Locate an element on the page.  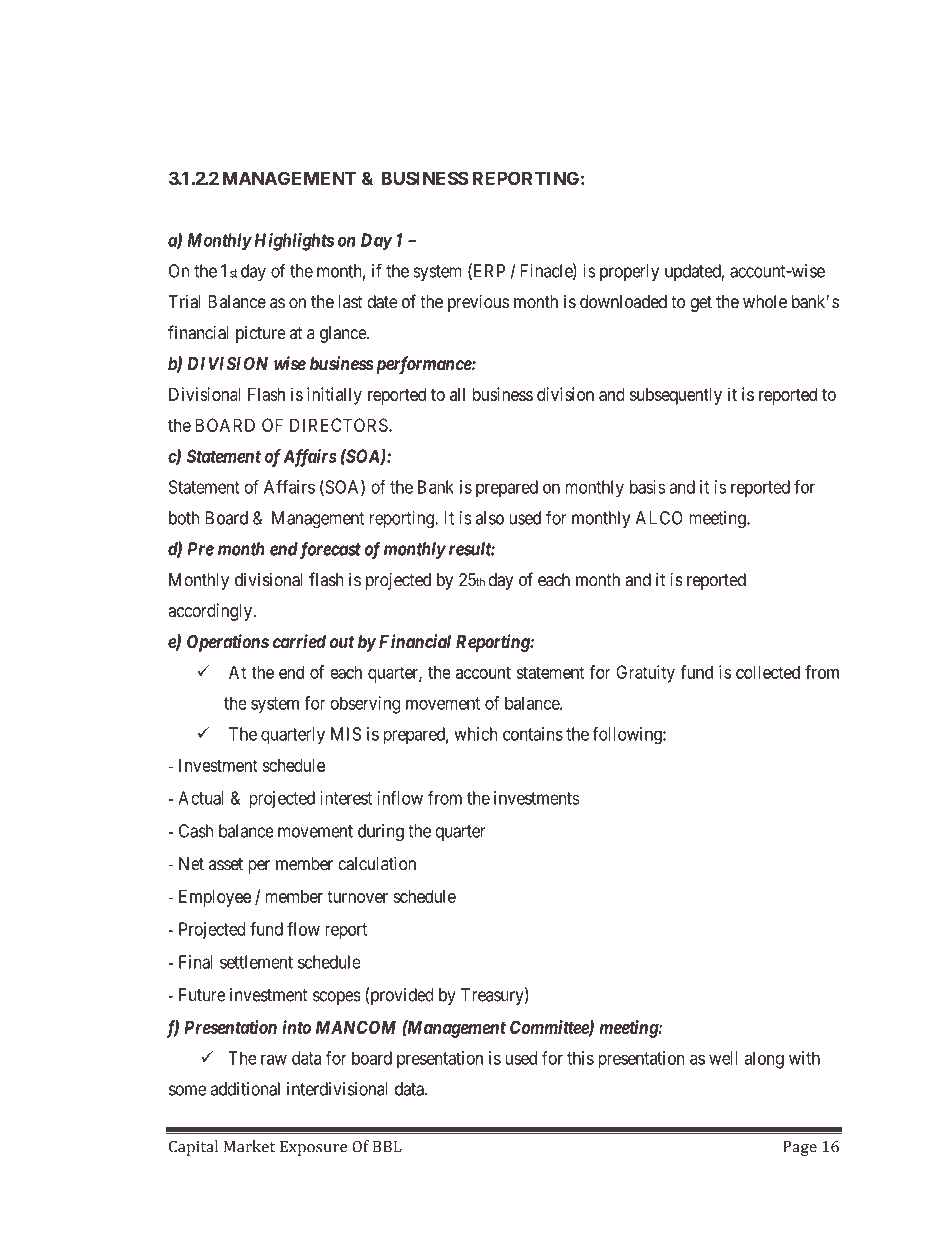
Highlights is located at coordinates (294, 242).
